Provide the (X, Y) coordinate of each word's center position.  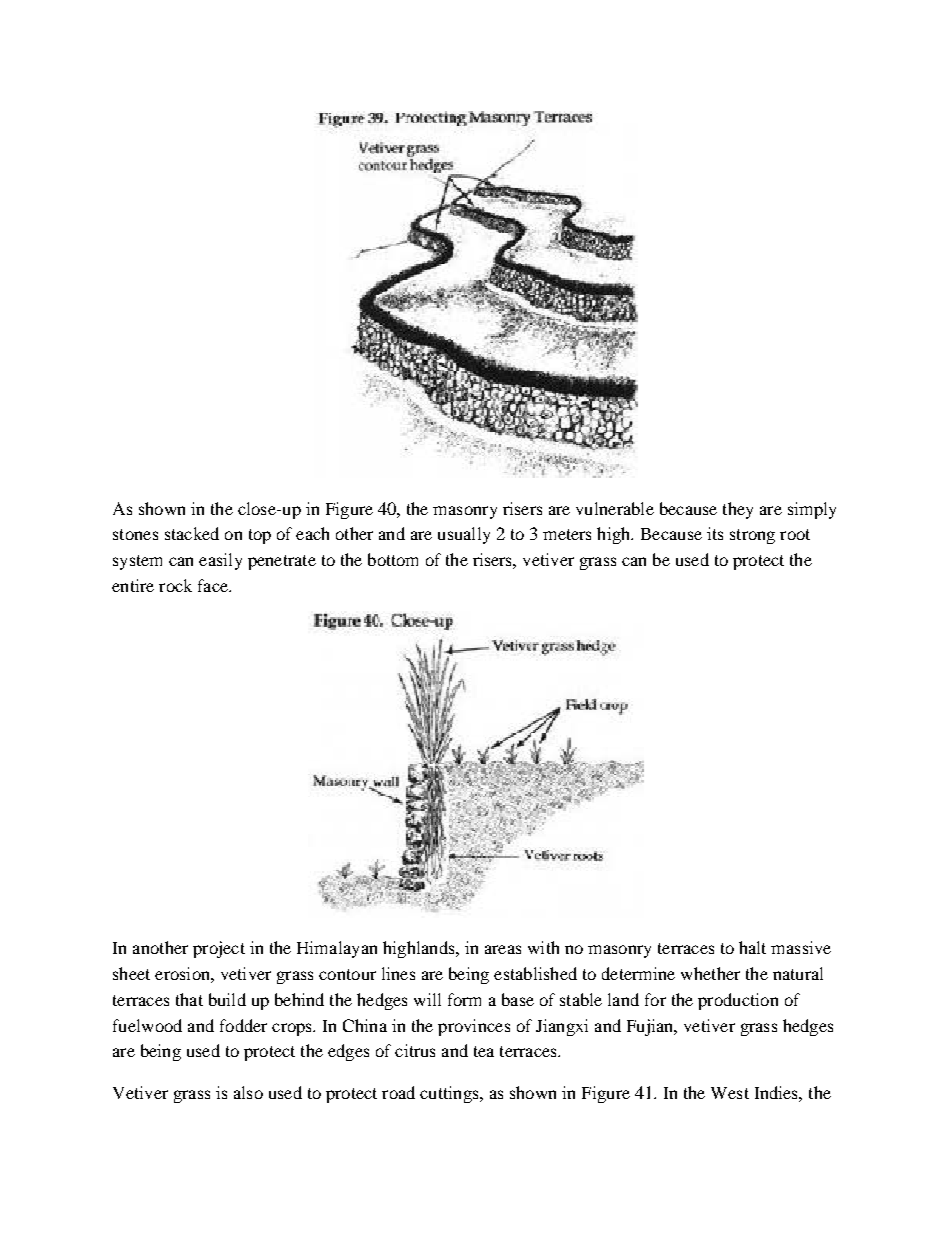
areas (503, 949)
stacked (192, 533)
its (715, 533)
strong (752, 536)
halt (752, 947)
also (248, 1092)
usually (464, 535)
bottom (393, 559)
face (214, 585)
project (219, 949)
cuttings (450, 1094)
